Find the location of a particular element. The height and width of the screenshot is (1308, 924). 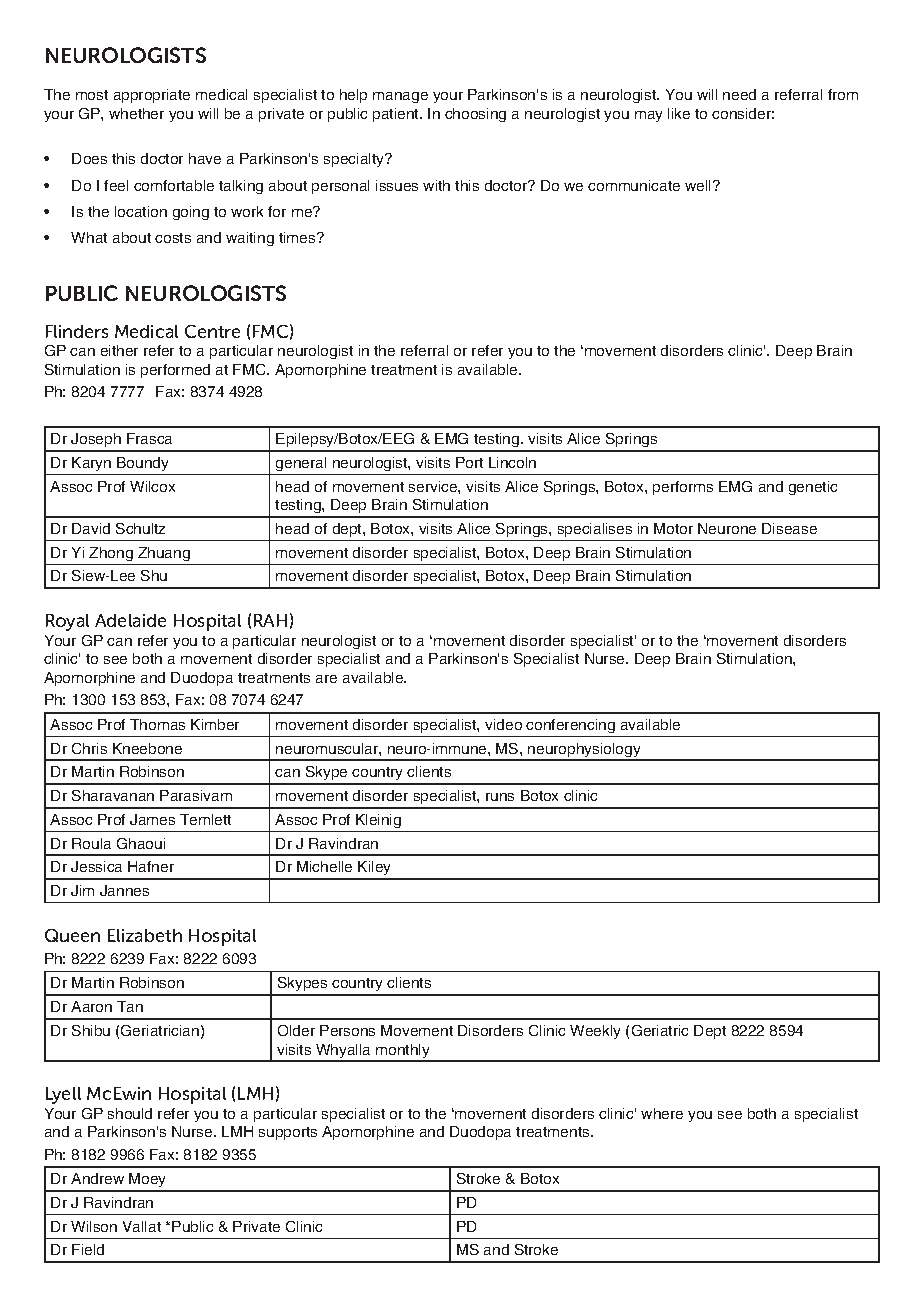

genetic is located at coordinates (813, 488).
